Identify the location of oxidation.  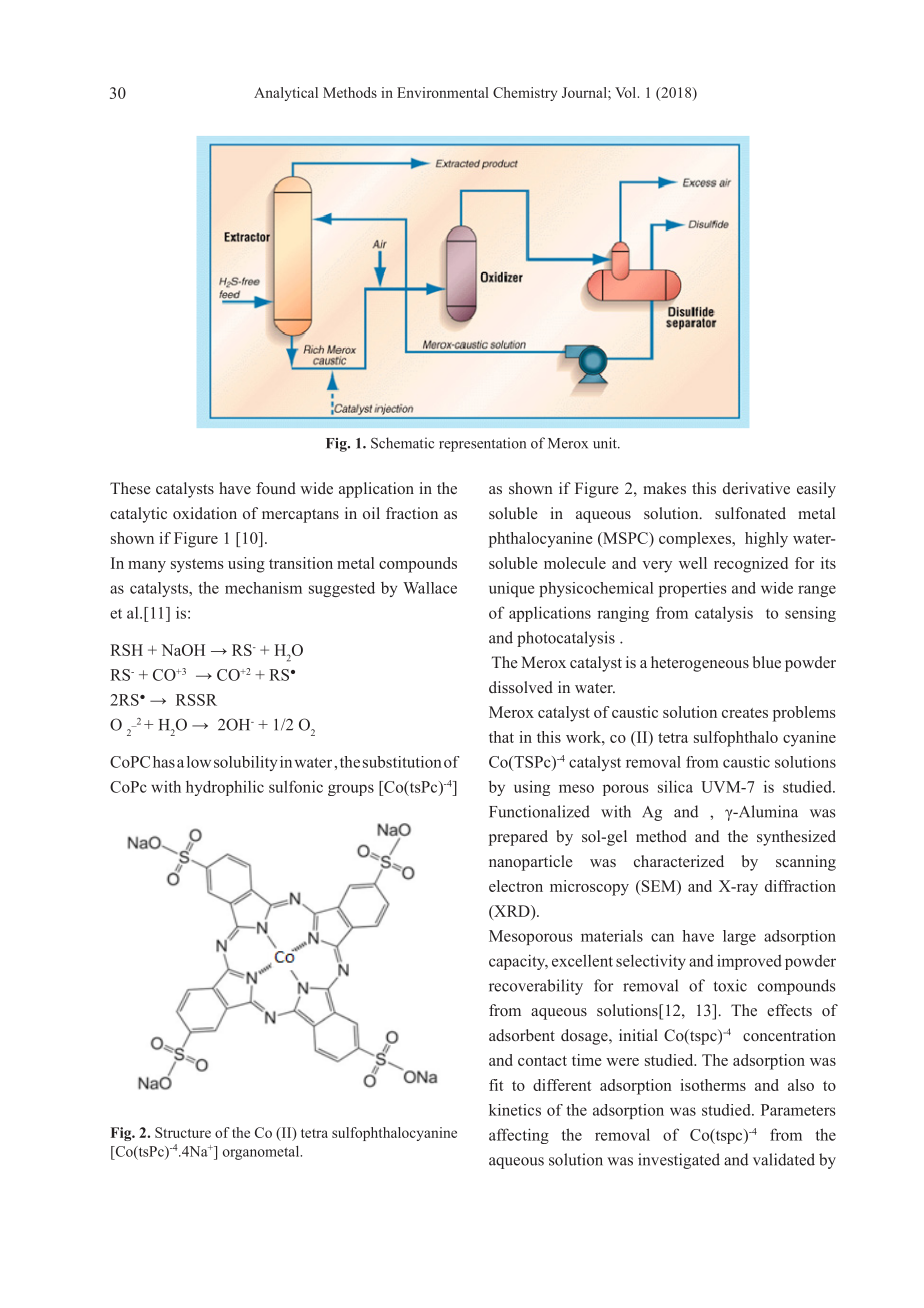
(205, 513).
